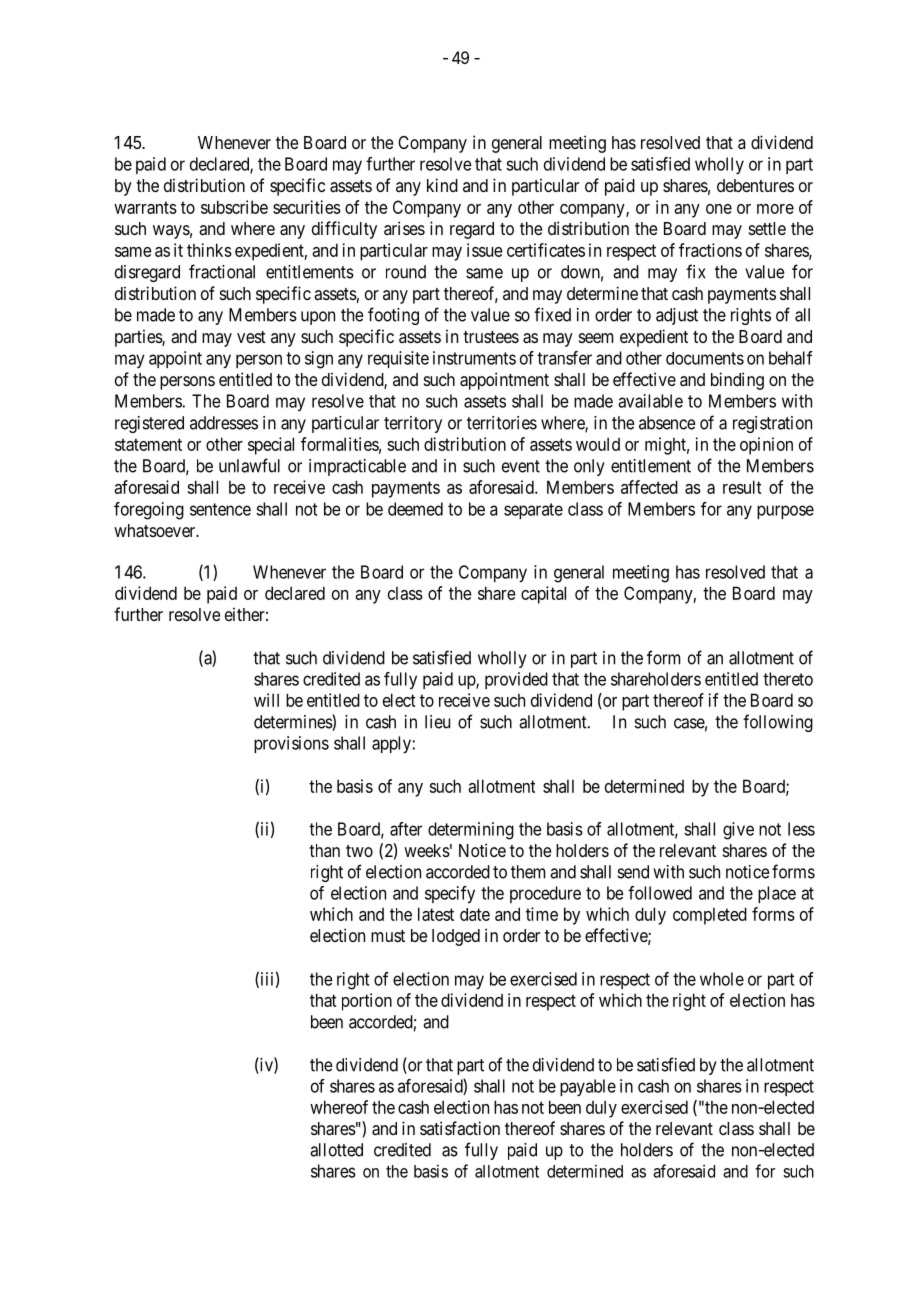 The image size is (924, 1307). What do you see at coordinates (220, 509) in the screenshot?
I see `sentence` at bounding box center [220, 509].
